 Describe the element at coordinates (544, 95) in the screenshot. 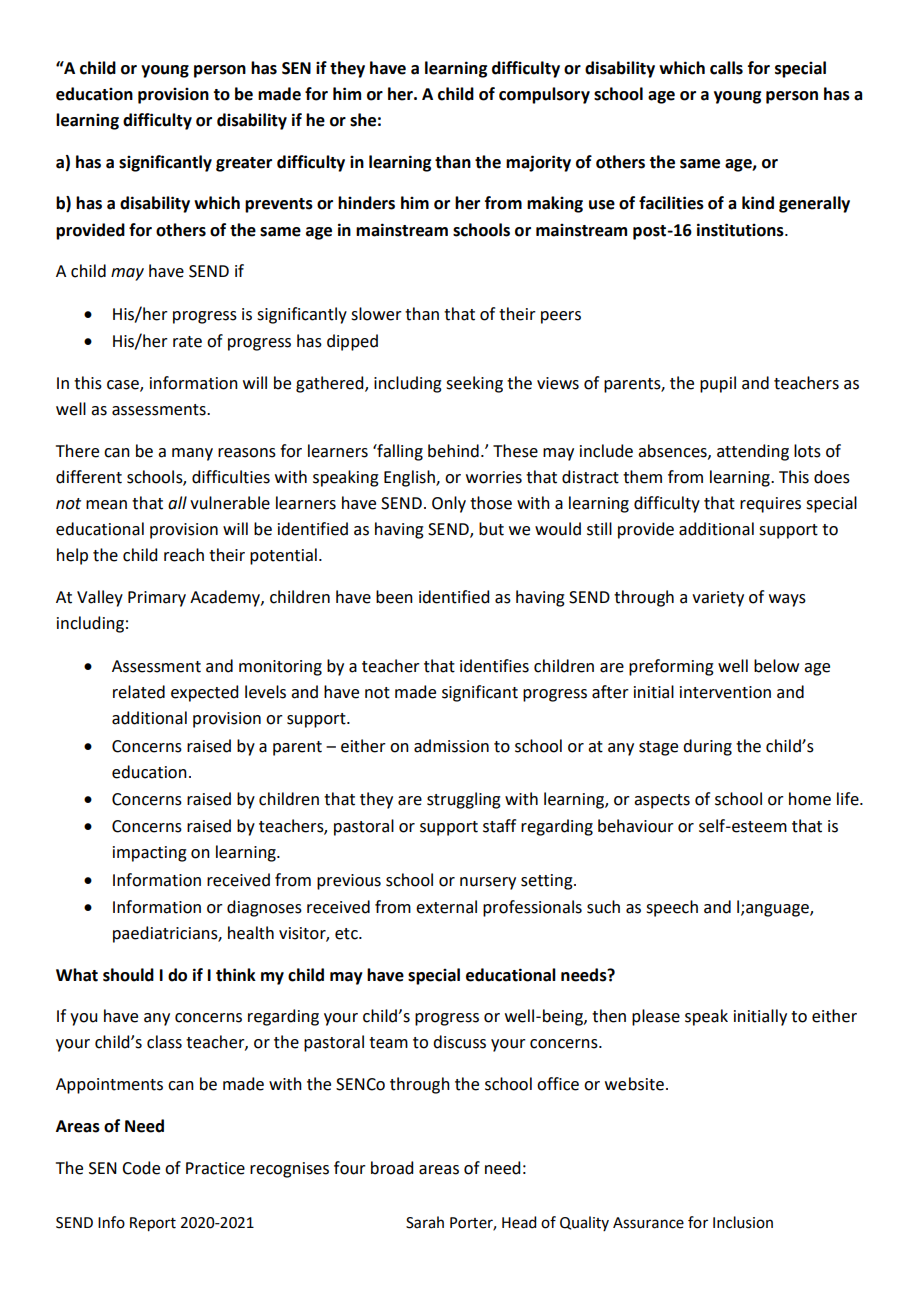

I see `compulsory` at that location.
